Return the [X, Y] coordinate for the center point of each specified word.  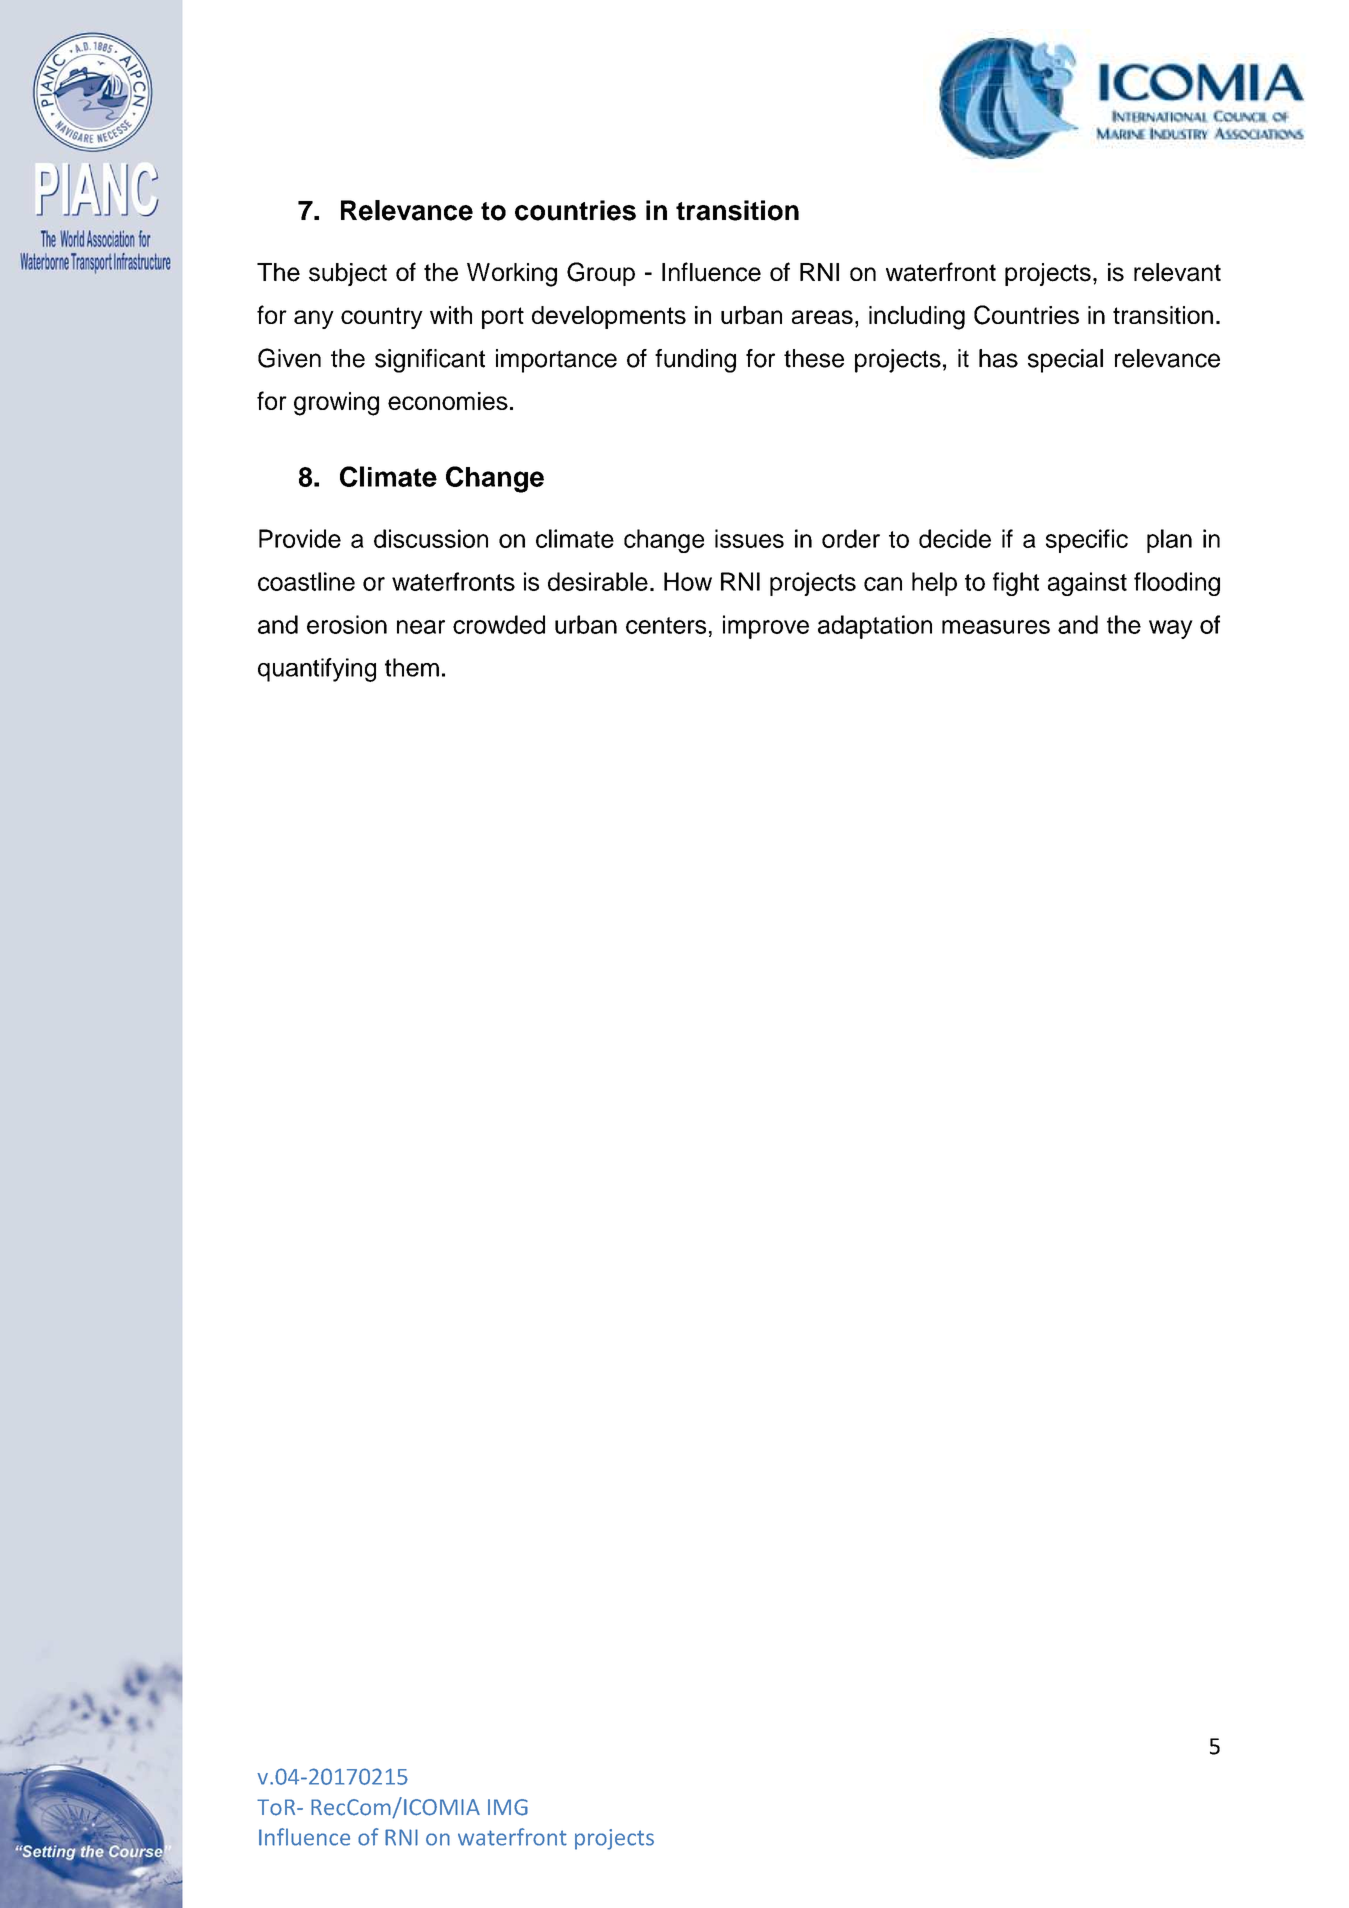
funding [695, 361]
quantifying [317, 670]
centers [666, 625]
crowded [499, 624]
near [421, 627]
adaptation [875, 627]
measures [996, 627]
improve [766, 627]
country [382, 318]
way [1171, 629]
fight [1016, 584]
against [1087, 584]
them [412, 667]
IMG [508, 1807]
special [1065, 361]
